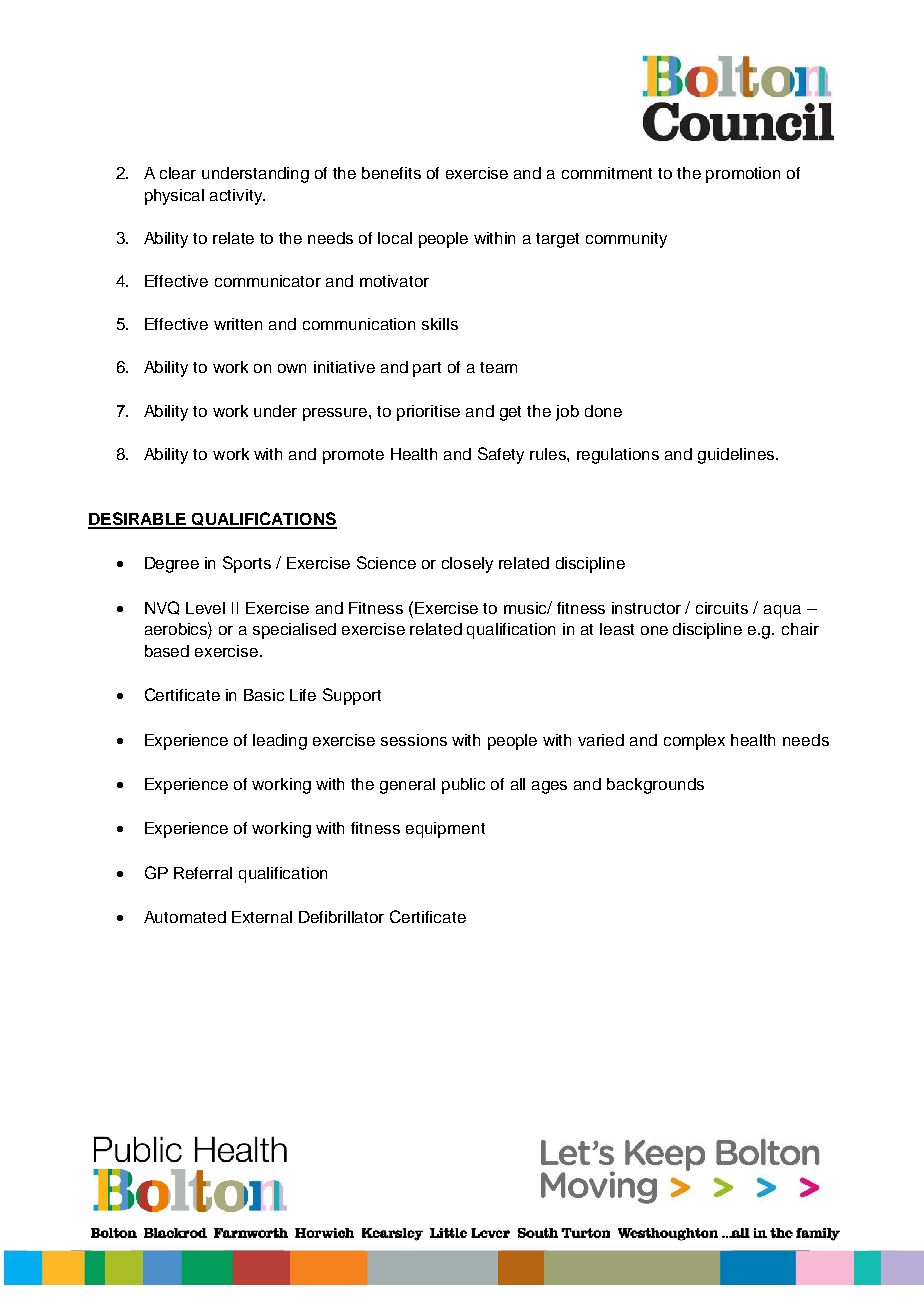 Image resolution: width=924 pixels, height=1308 pixels. What do you see at coordinates (467, 565) in the image?
I see `closely` at bounding box center [467, 565].
